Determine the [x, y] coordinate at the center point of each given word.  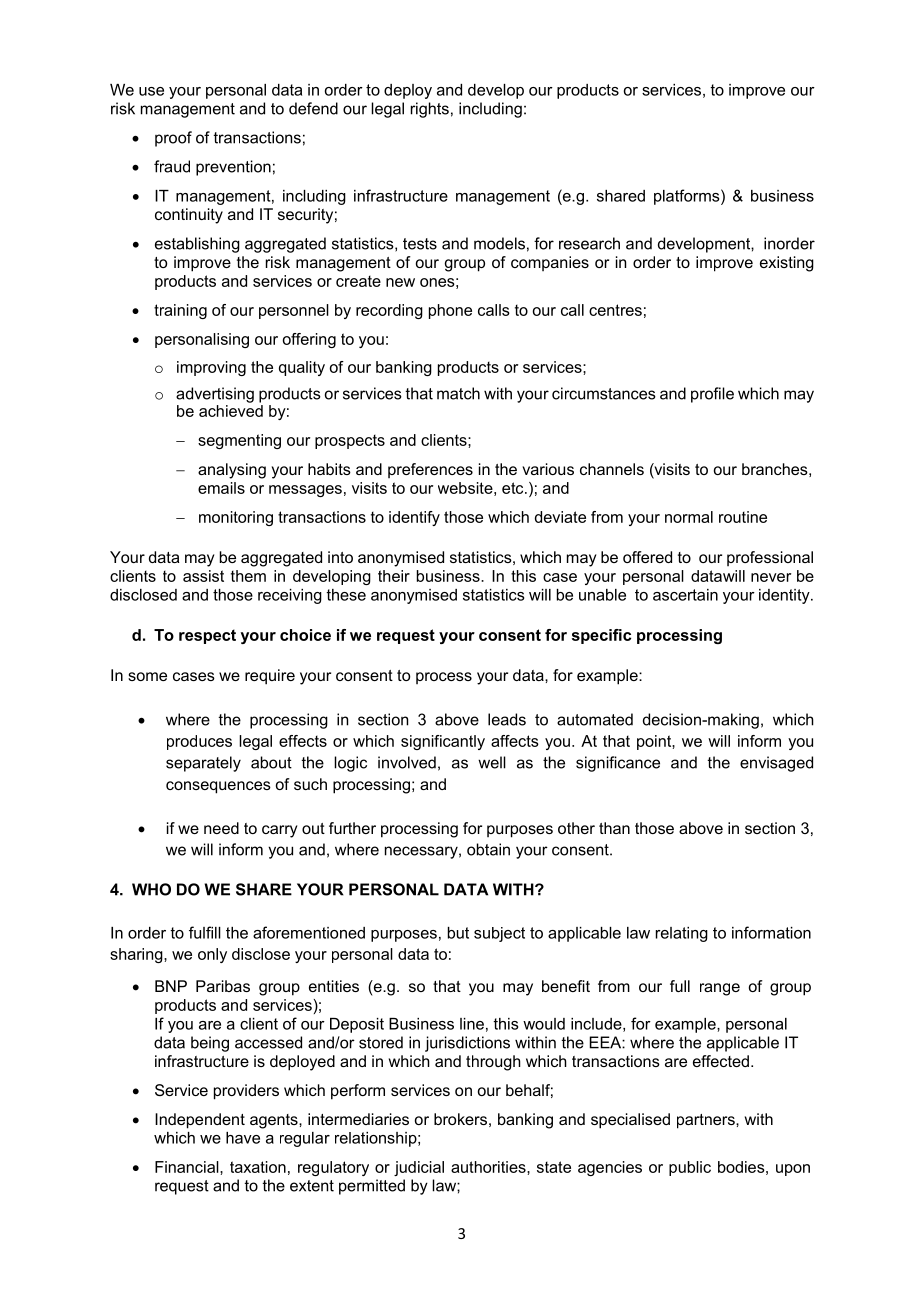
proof [173, 139]
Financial [188, 1167]
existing [787, 264]
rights [430, 110]
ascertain [685, 595]
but [458, 933]
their [394, 576]
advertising [215, 395]
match [458, 393]
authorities [489, 1167]
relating [682, 934]
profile [712, 395]
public [690, 1168]
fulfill [205, 932]
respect [207, 636]
